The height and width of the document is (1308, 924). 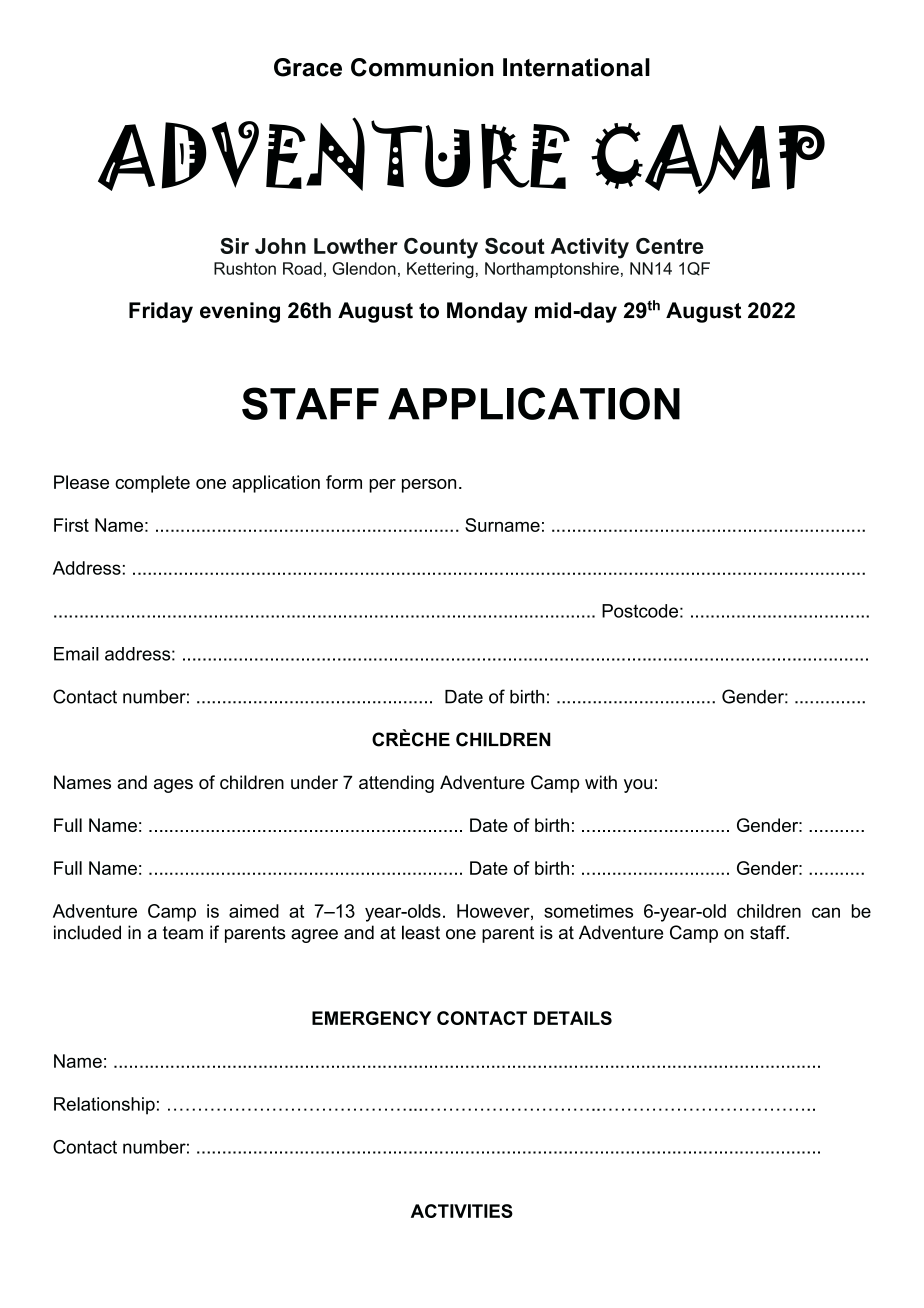 I want to click on Relationship, so click(x=104, y=1106).
